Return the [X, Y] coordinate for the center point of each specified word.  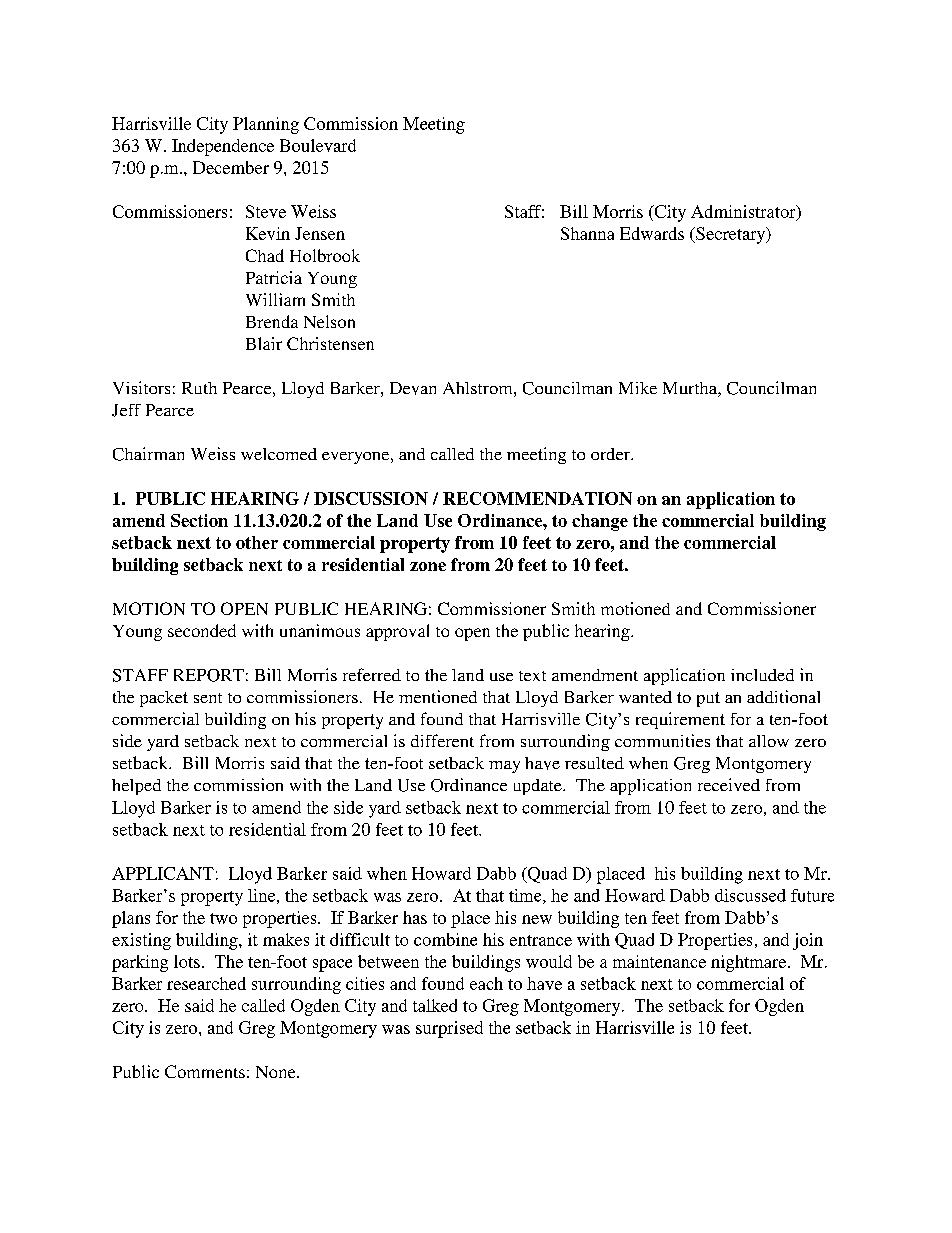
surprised [449, 1029]
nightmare [750, 963]
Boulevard [318, 145]
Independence [223, 147]
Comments [205, 1071]
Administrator [744, 212]
